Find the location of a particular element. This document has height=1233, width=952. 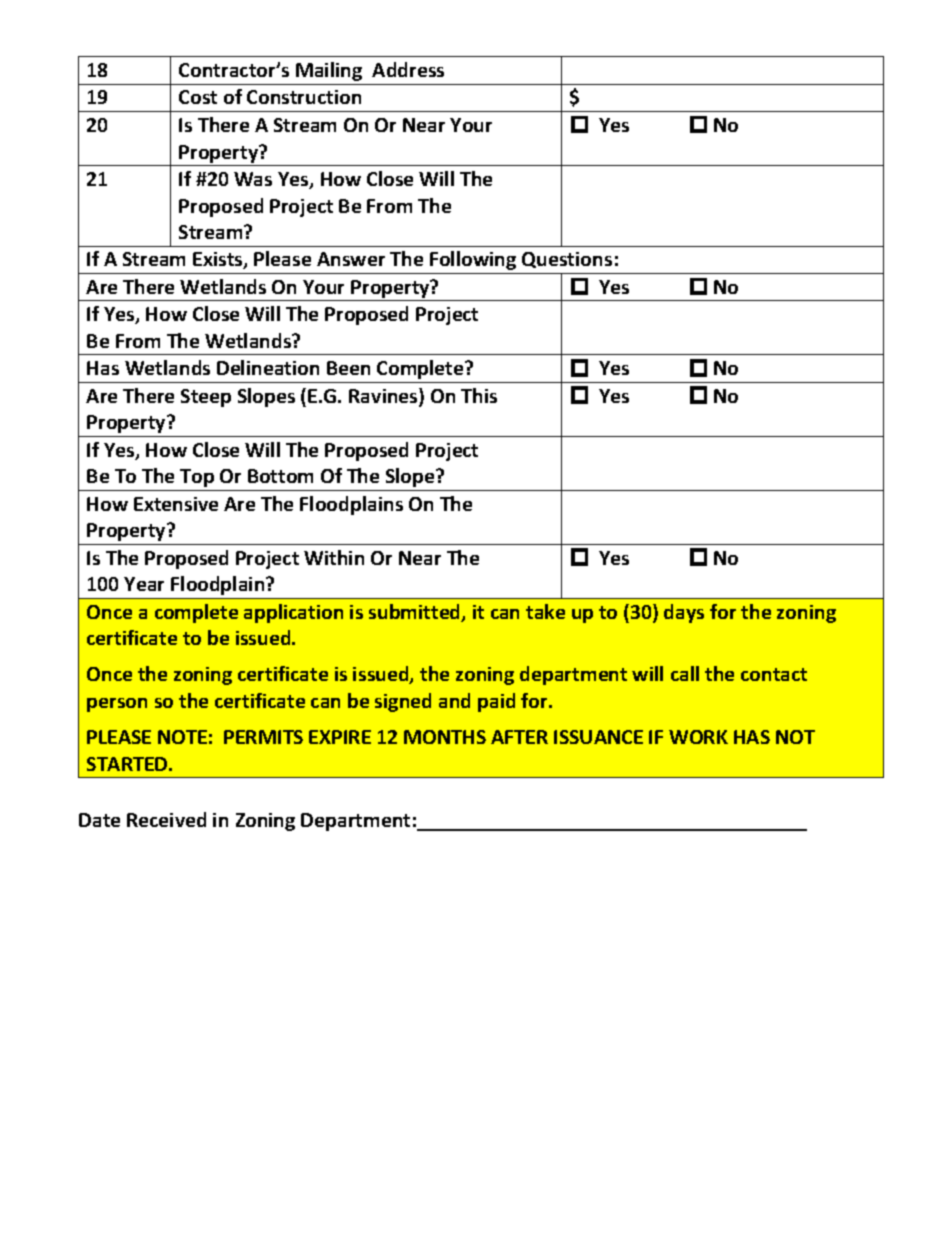

Address is located at coordinates (408, 69).
